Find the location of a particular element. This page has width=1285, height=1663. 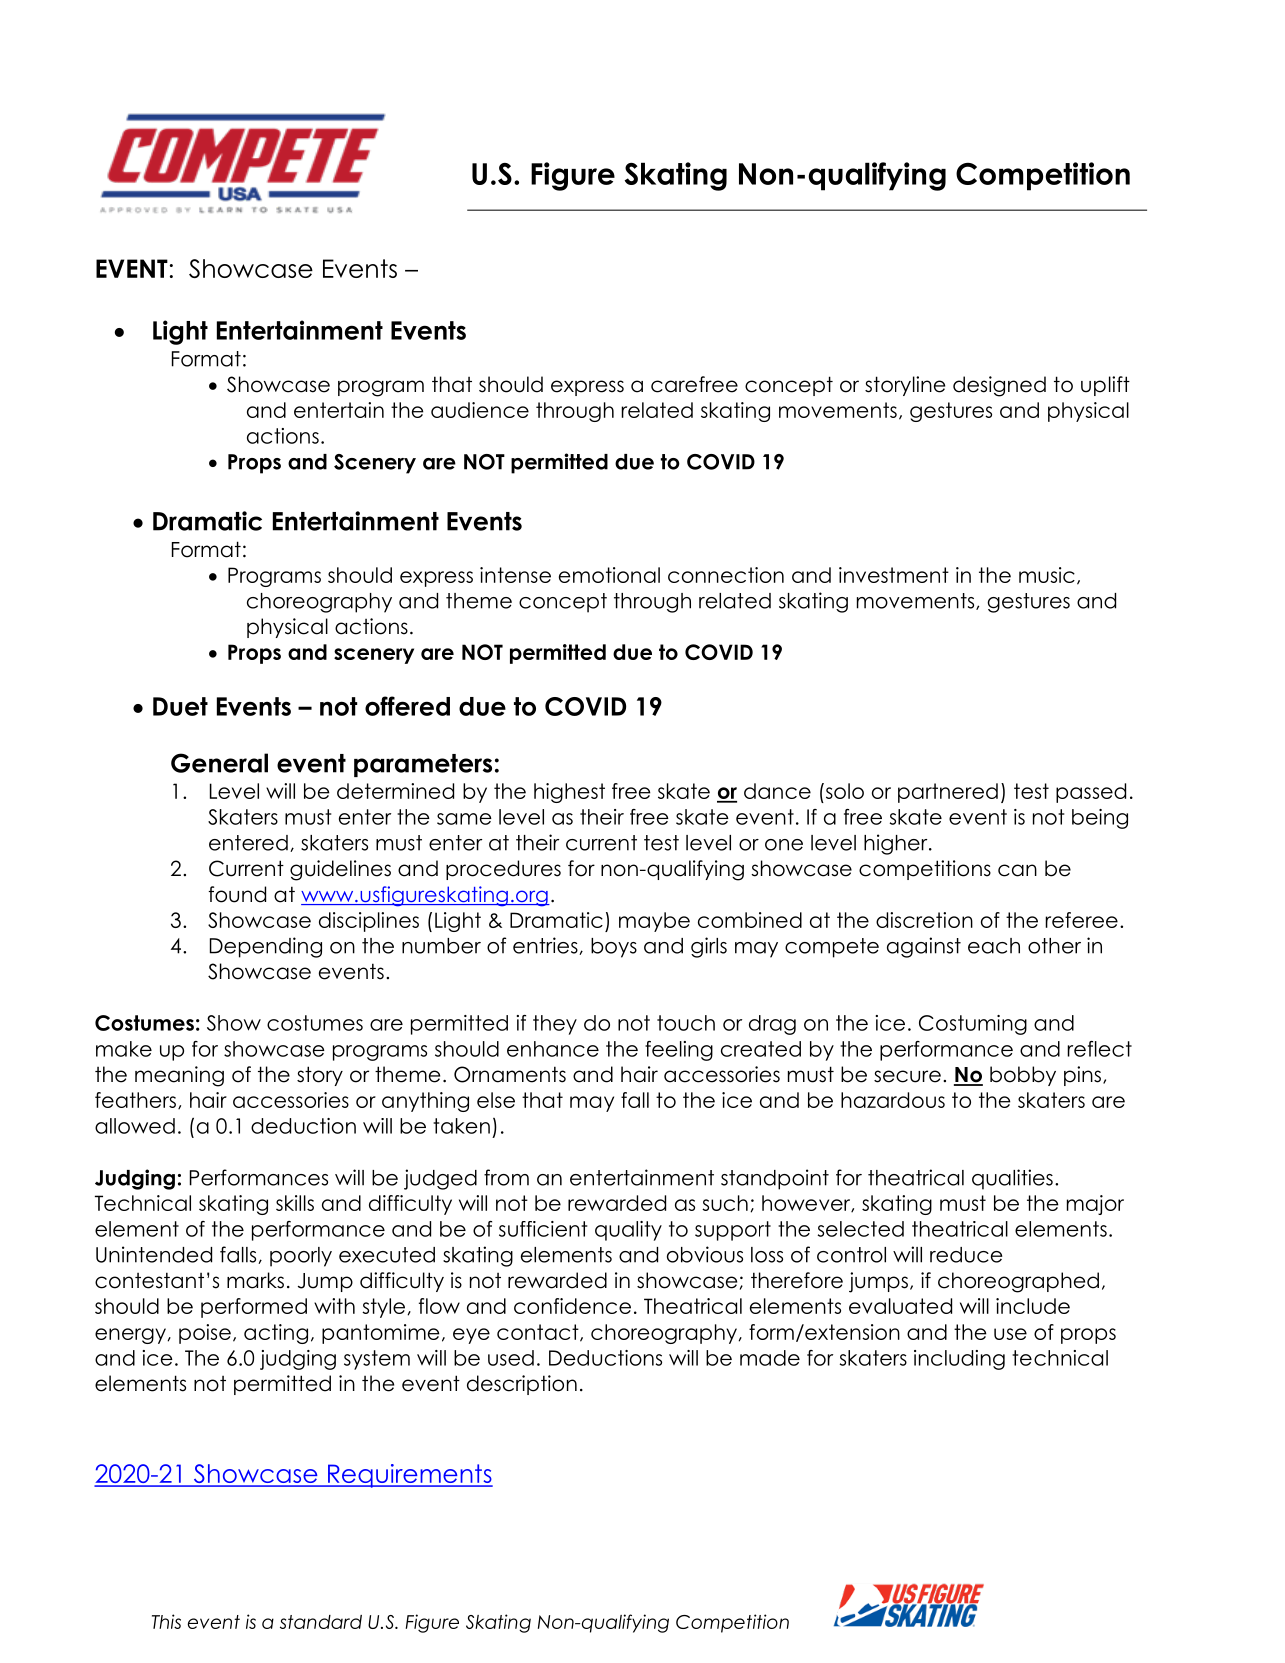

confidence is located at coordinates (572, 1306).
